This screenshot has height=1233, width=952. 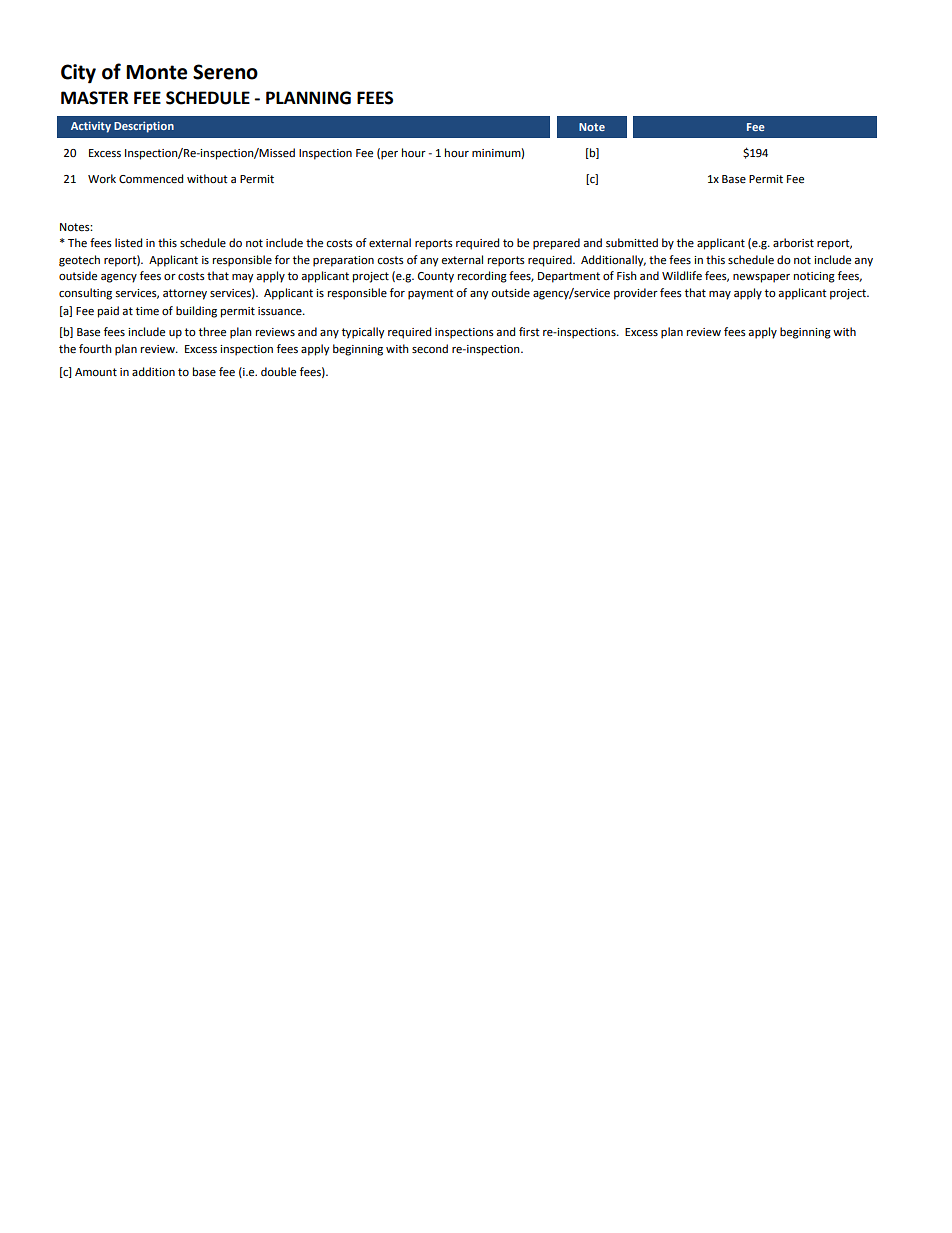 I want to click on listed, so click(x=128, y=243).
